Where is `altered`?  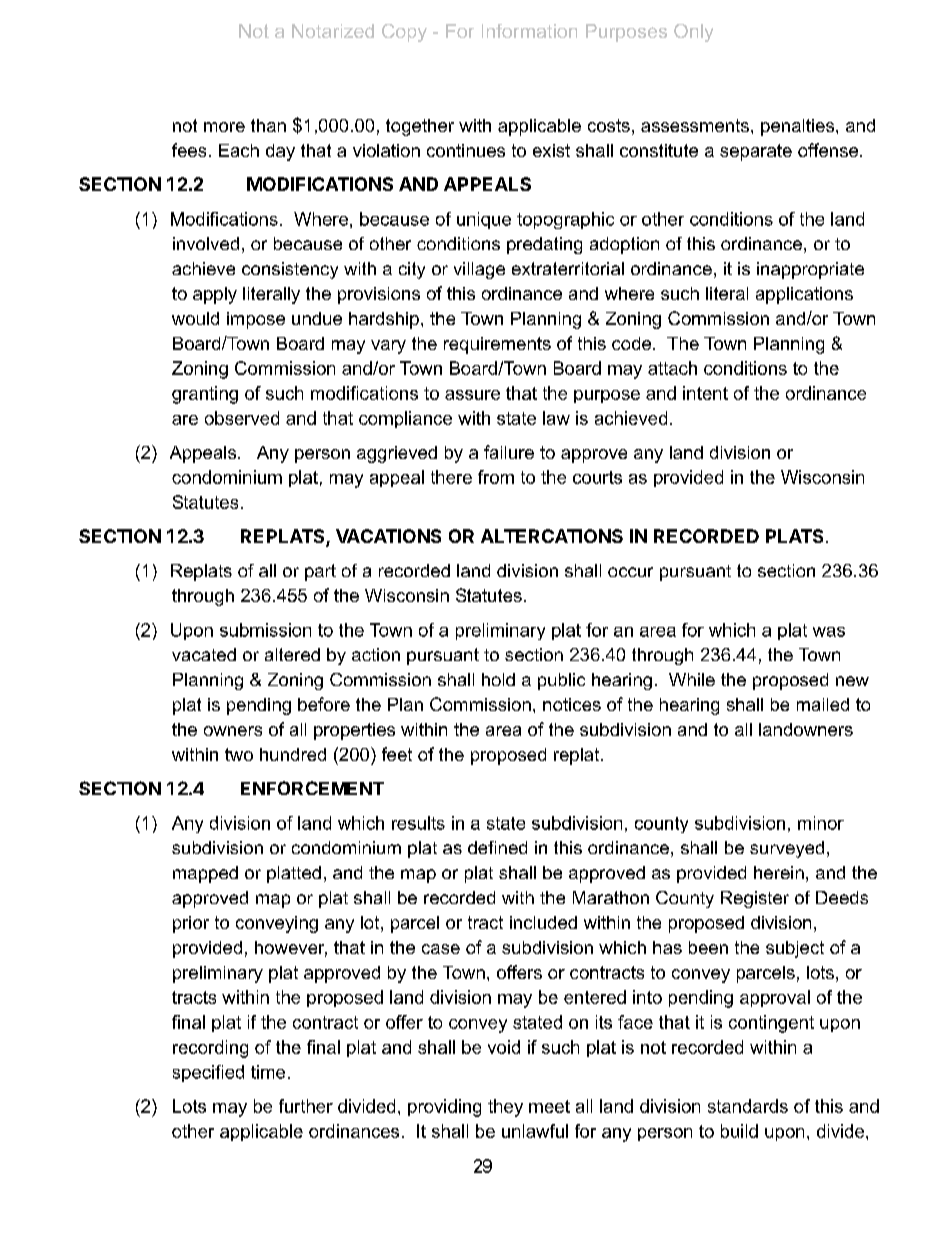
altered is located at coordinates (292, 654).
